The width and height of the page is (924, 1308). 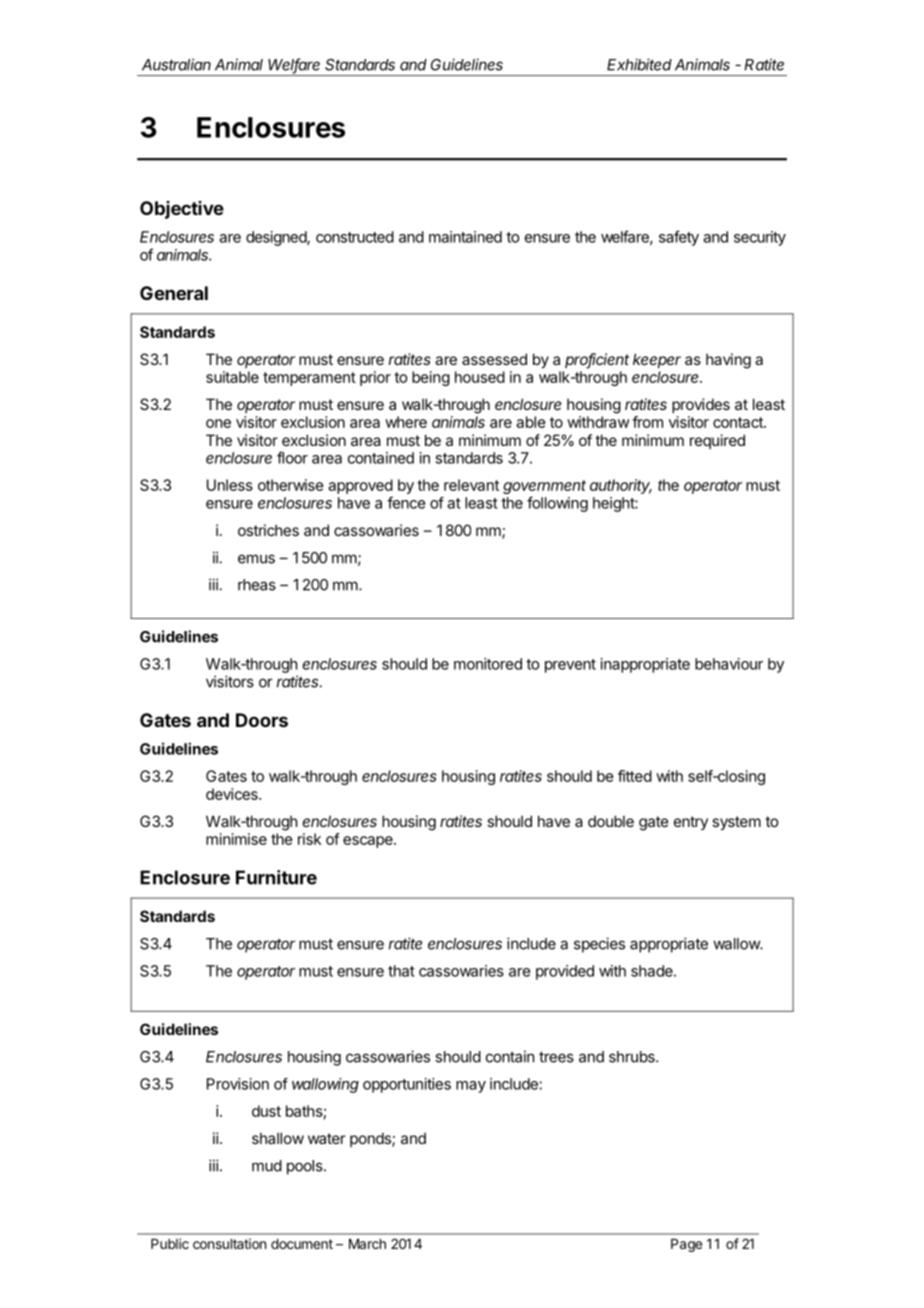 I want to click on Exhibited, so click(x=639, y=64).
